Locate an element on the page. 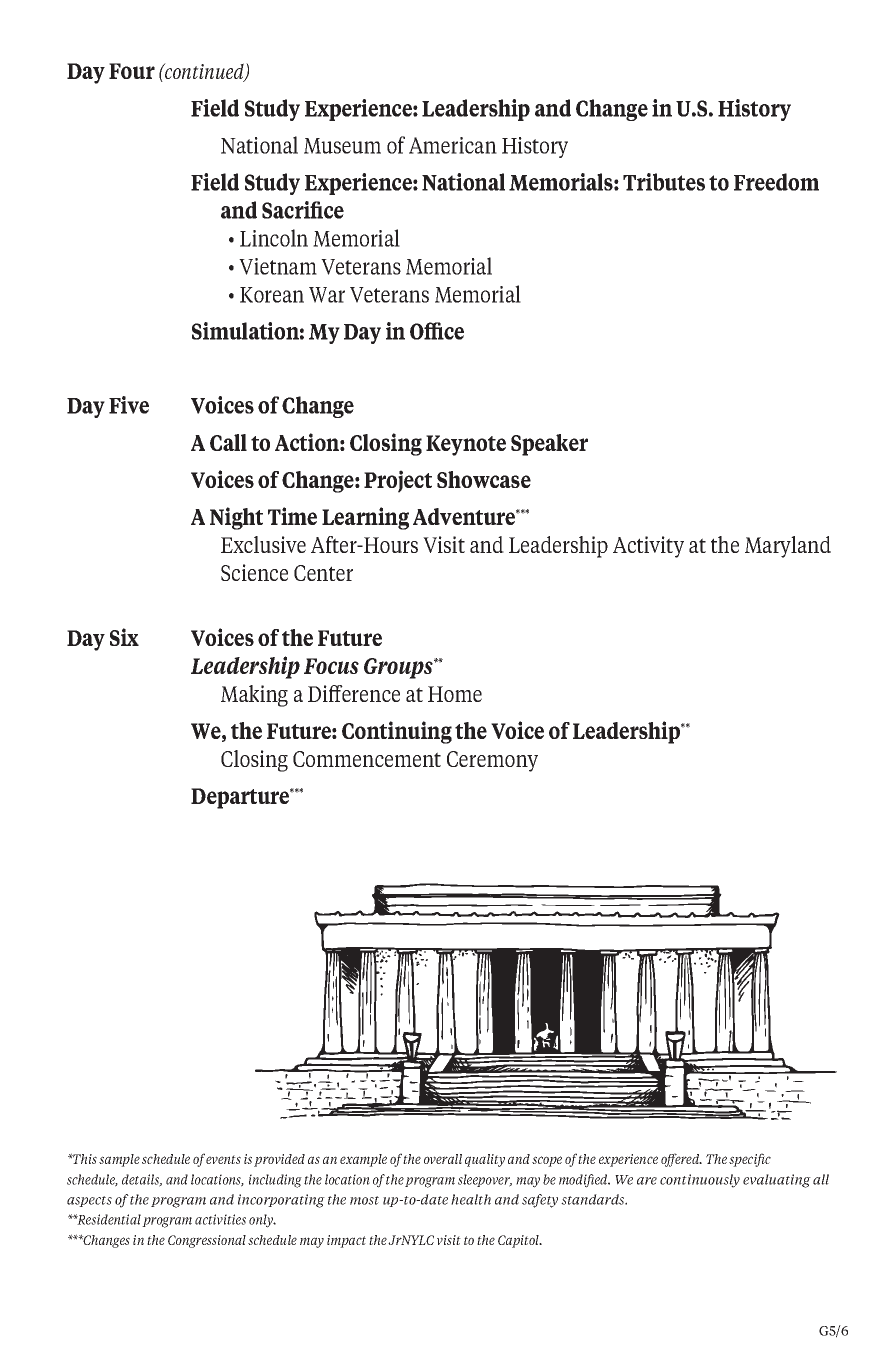 This document has width=887, height=1372. Home is located at coordinates (455, 694).
